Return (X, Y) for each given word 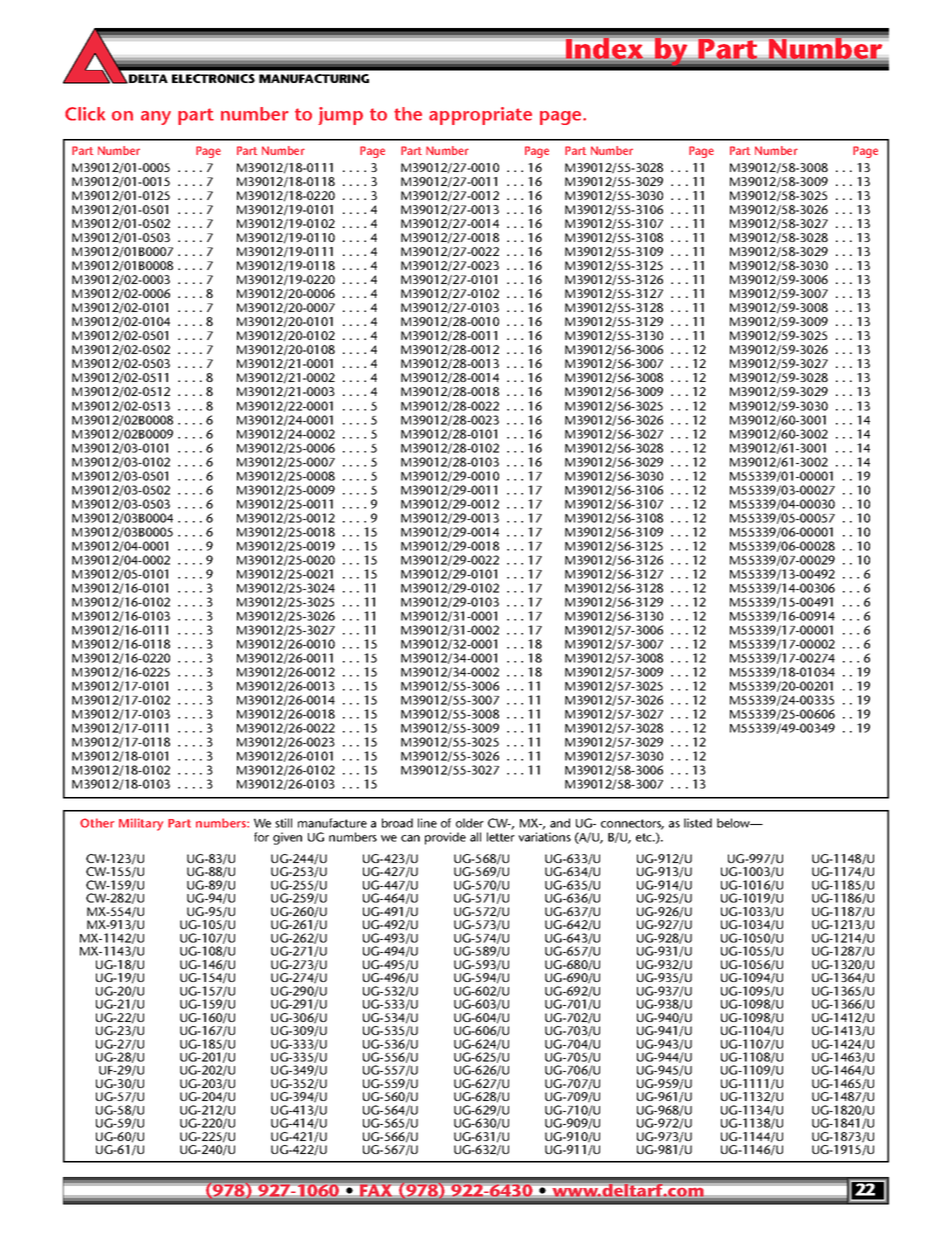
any (156, 118)
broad (397, 823)
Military (141, 824)
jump (340, 116)
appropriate (480, 116)
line (427, 823)
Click (85, 114)
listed (698, 823)
